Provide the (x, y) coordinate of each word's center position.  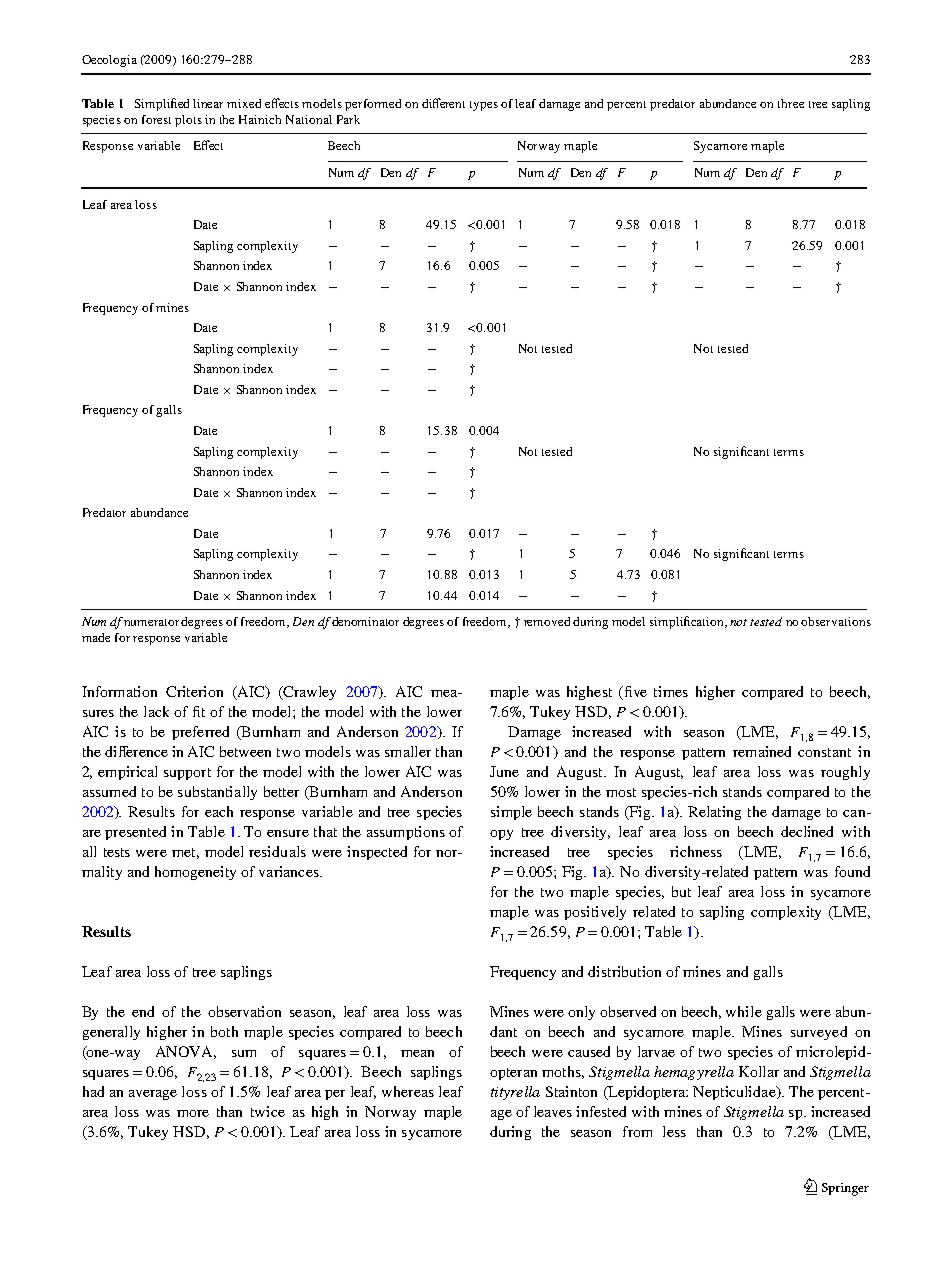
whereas (408, 1091)
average (153, 1095)
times (671, 691)
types (484, 106)
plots (188, 121)
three (791, 103)
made (96, 637)
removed (547, 621)
